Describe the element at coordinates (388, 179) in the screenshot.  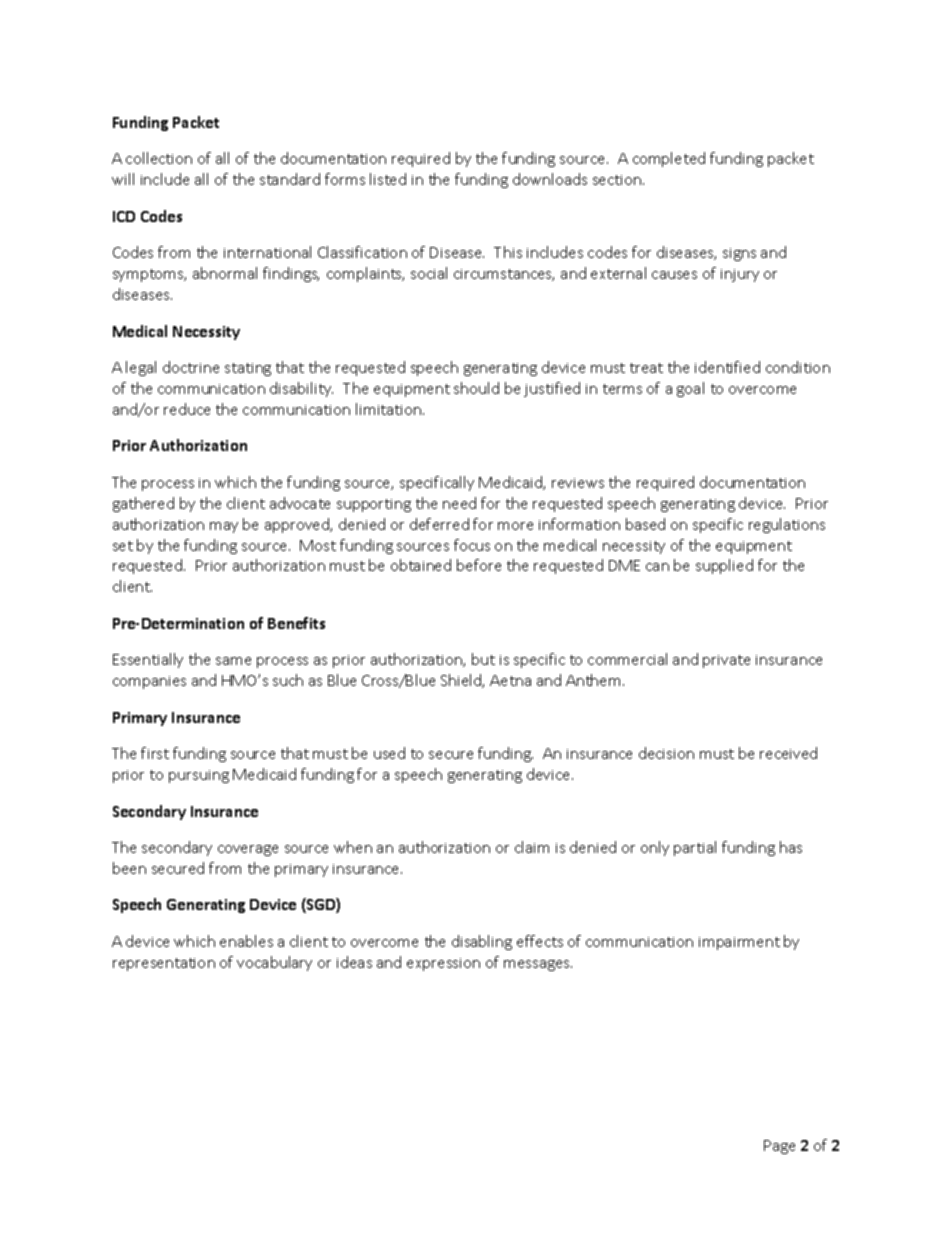
I see `listed` at that location.
